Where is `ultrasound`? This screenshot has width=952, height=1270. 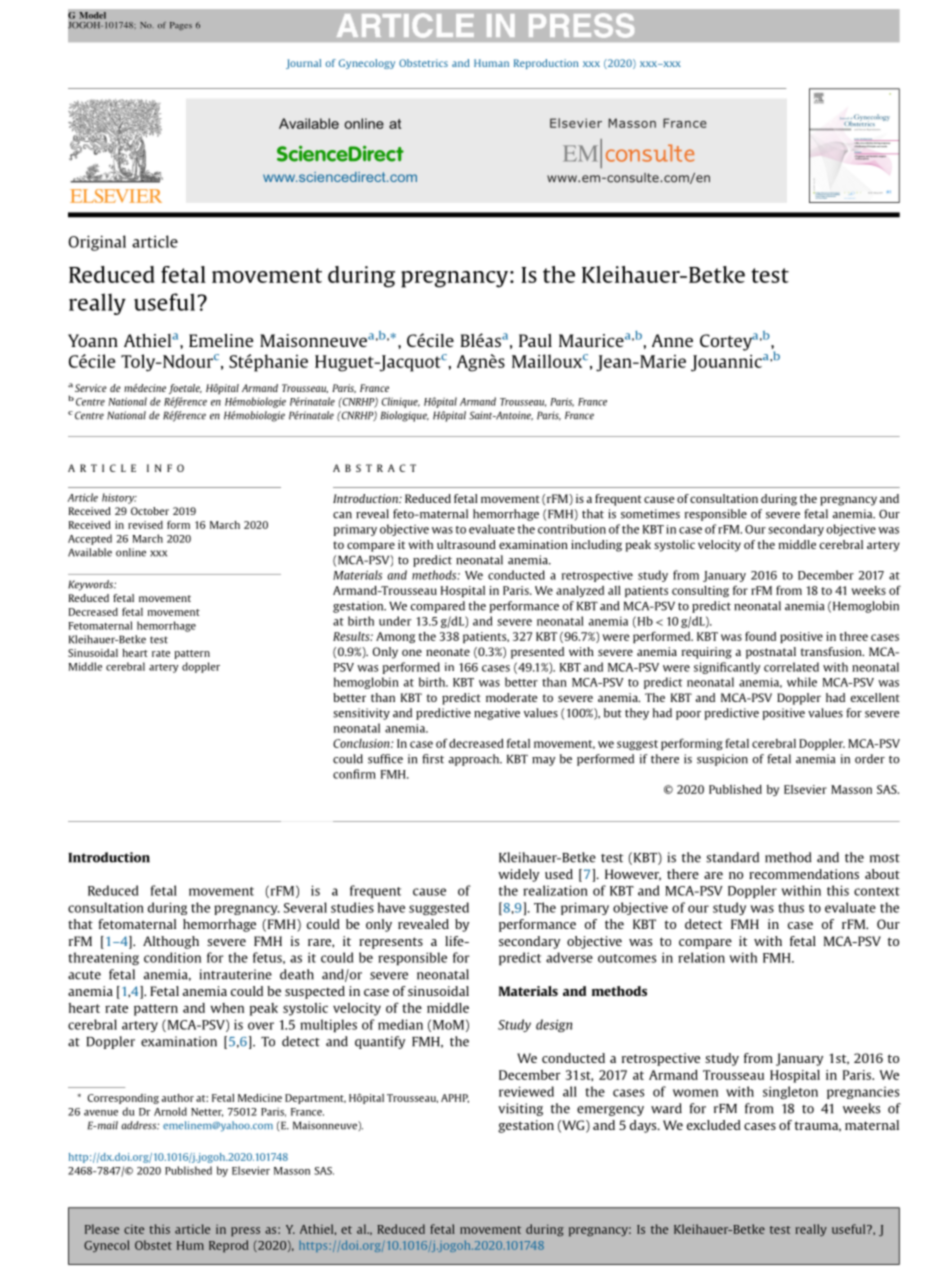 ultrasound is located at coordinates (466, 544).
